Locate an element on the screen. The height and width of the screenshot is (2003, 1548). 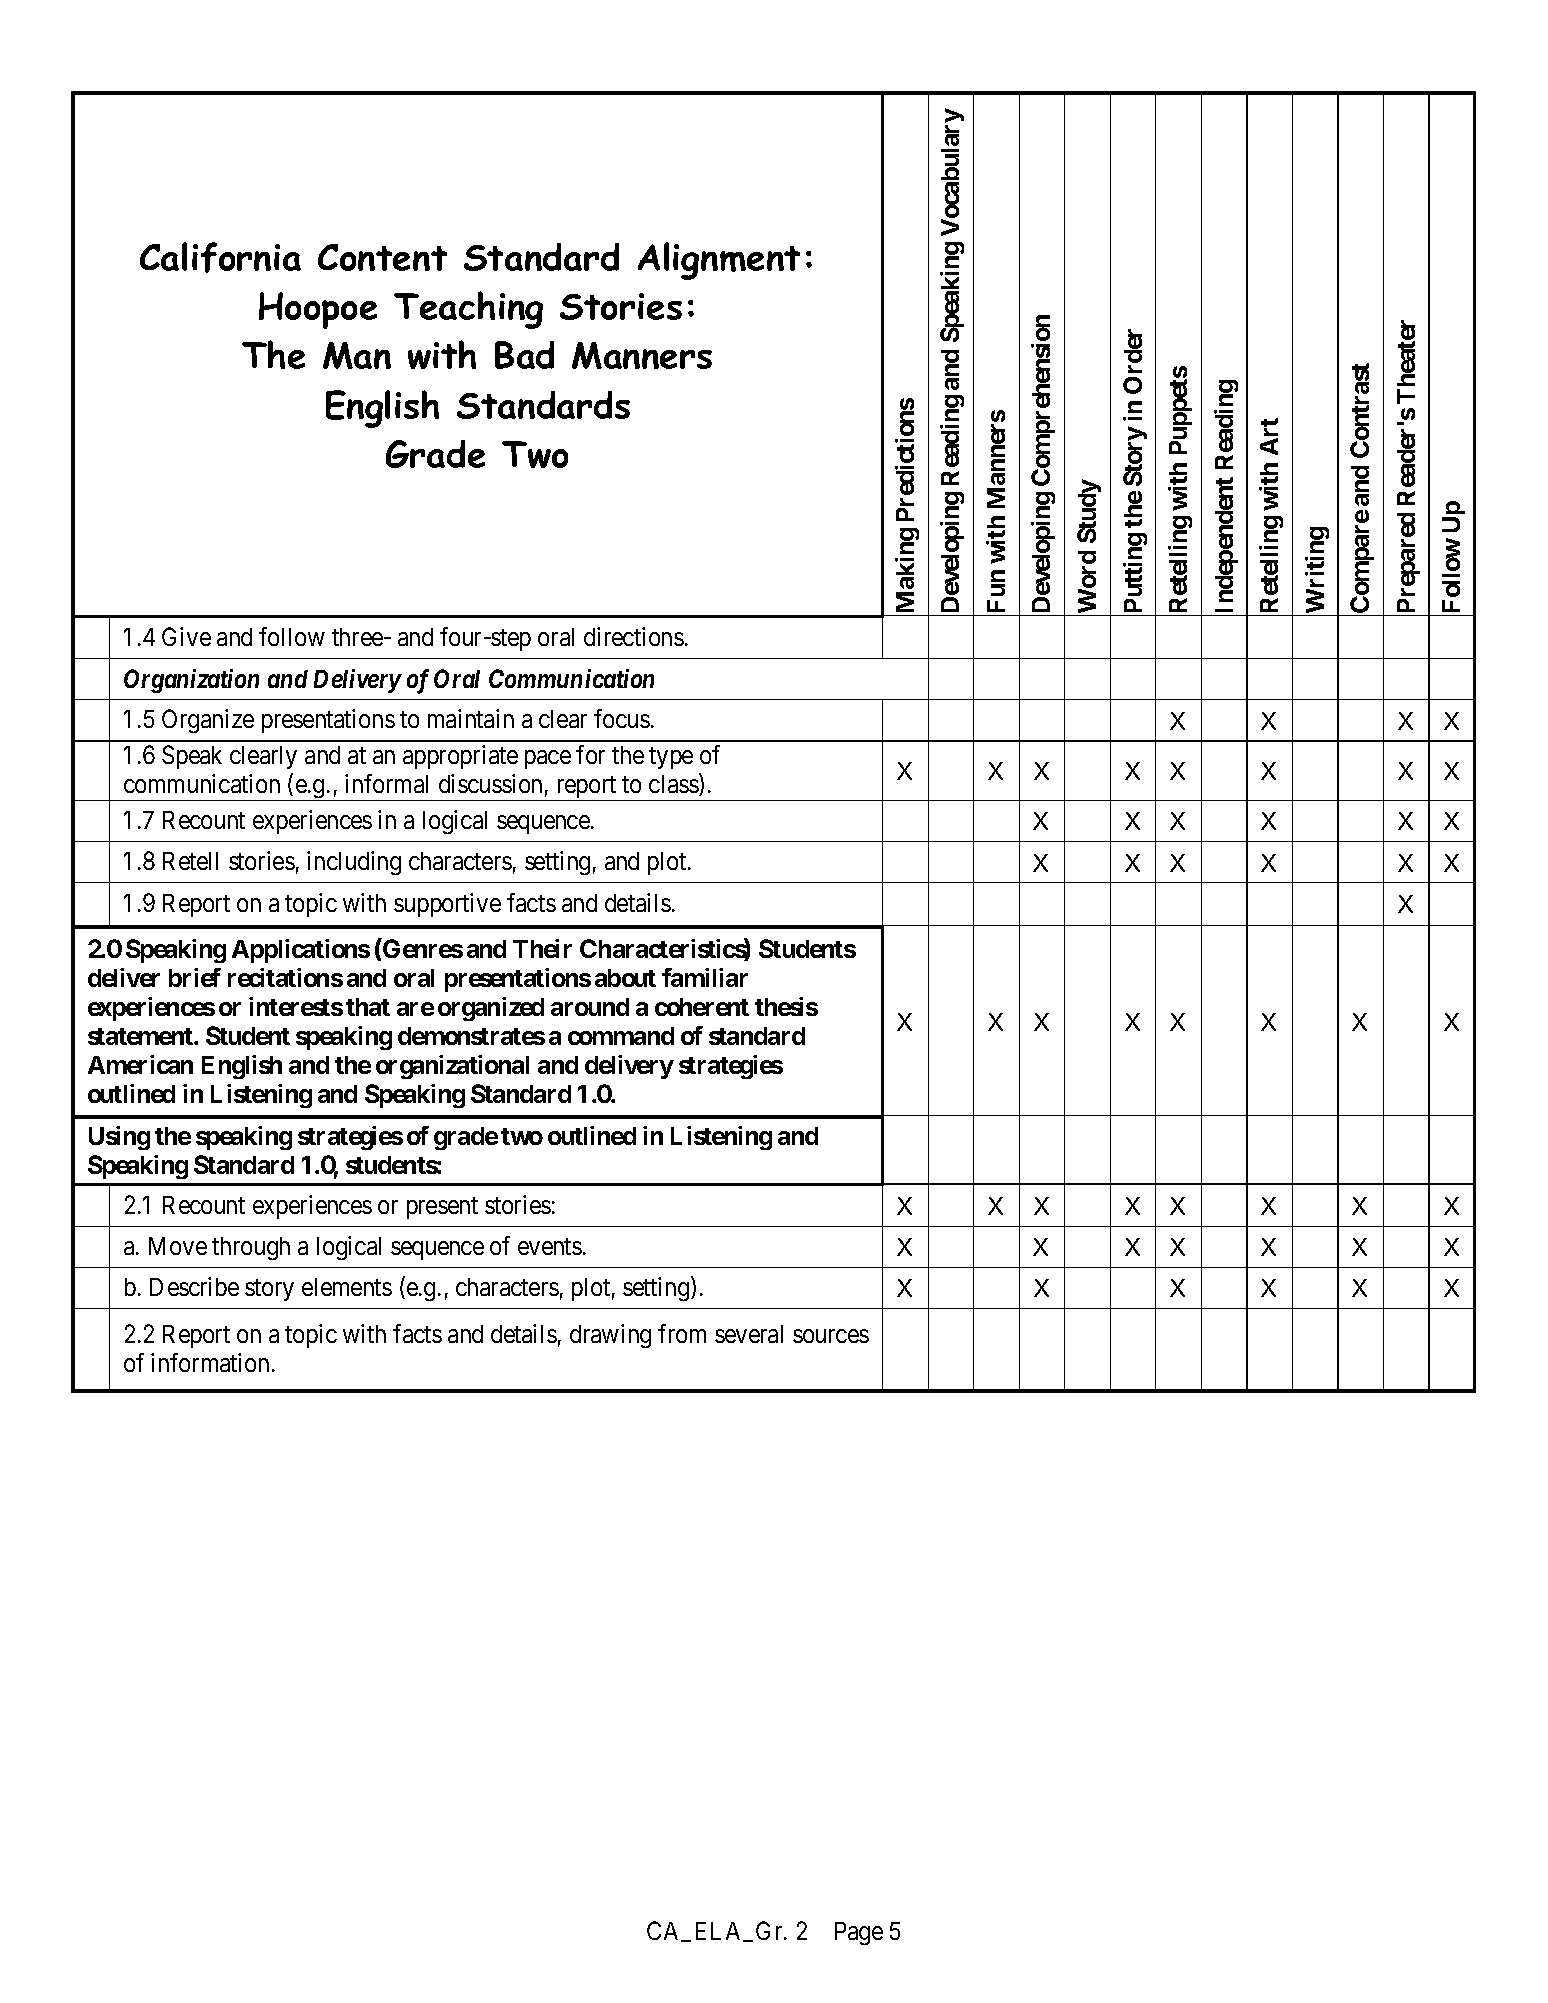
events is located at coordinates (550, 1246).
